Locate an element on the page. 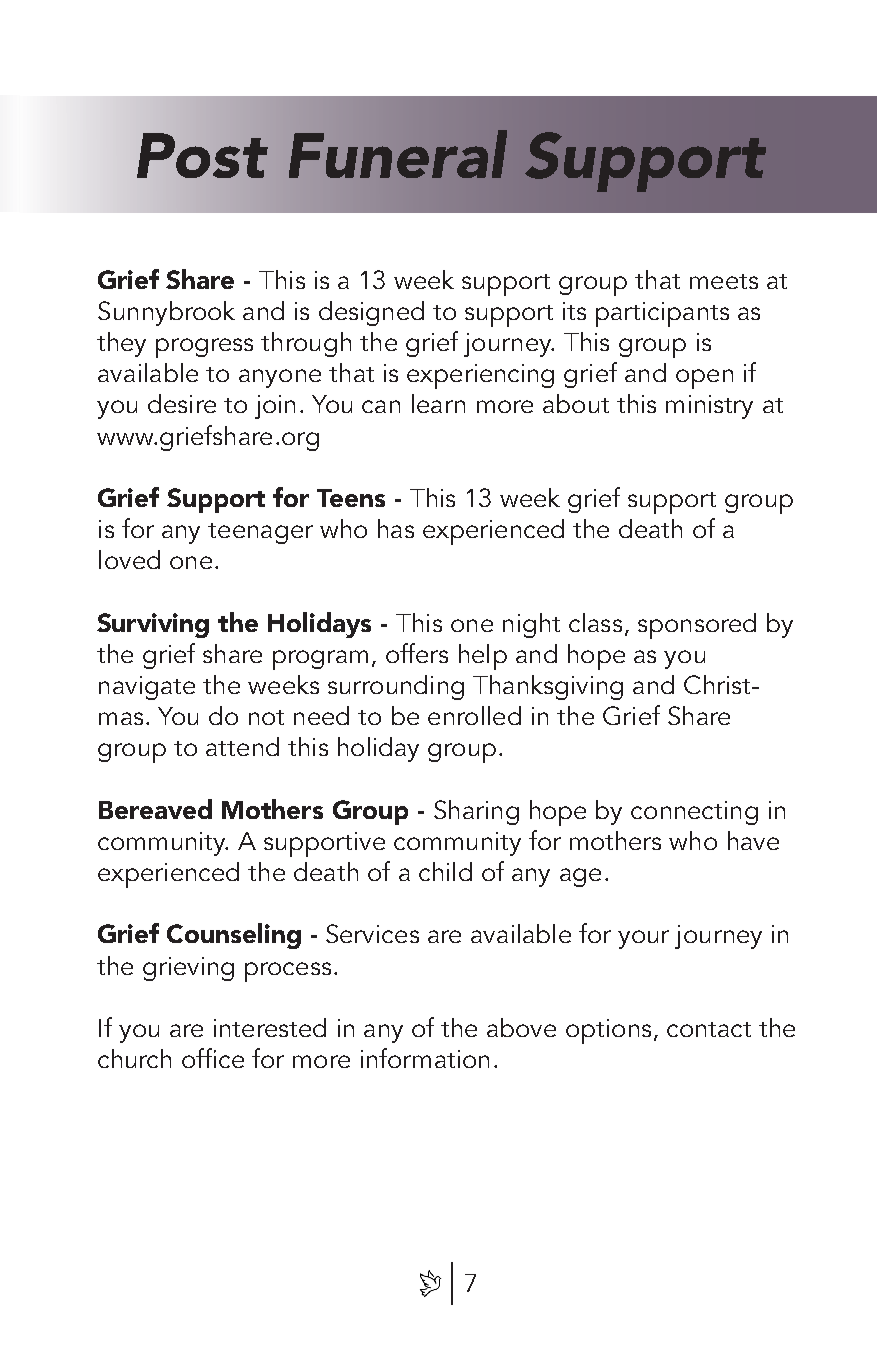 The height and width of the image is (1364, 896). connecting is located at coordinates (694, 813).
